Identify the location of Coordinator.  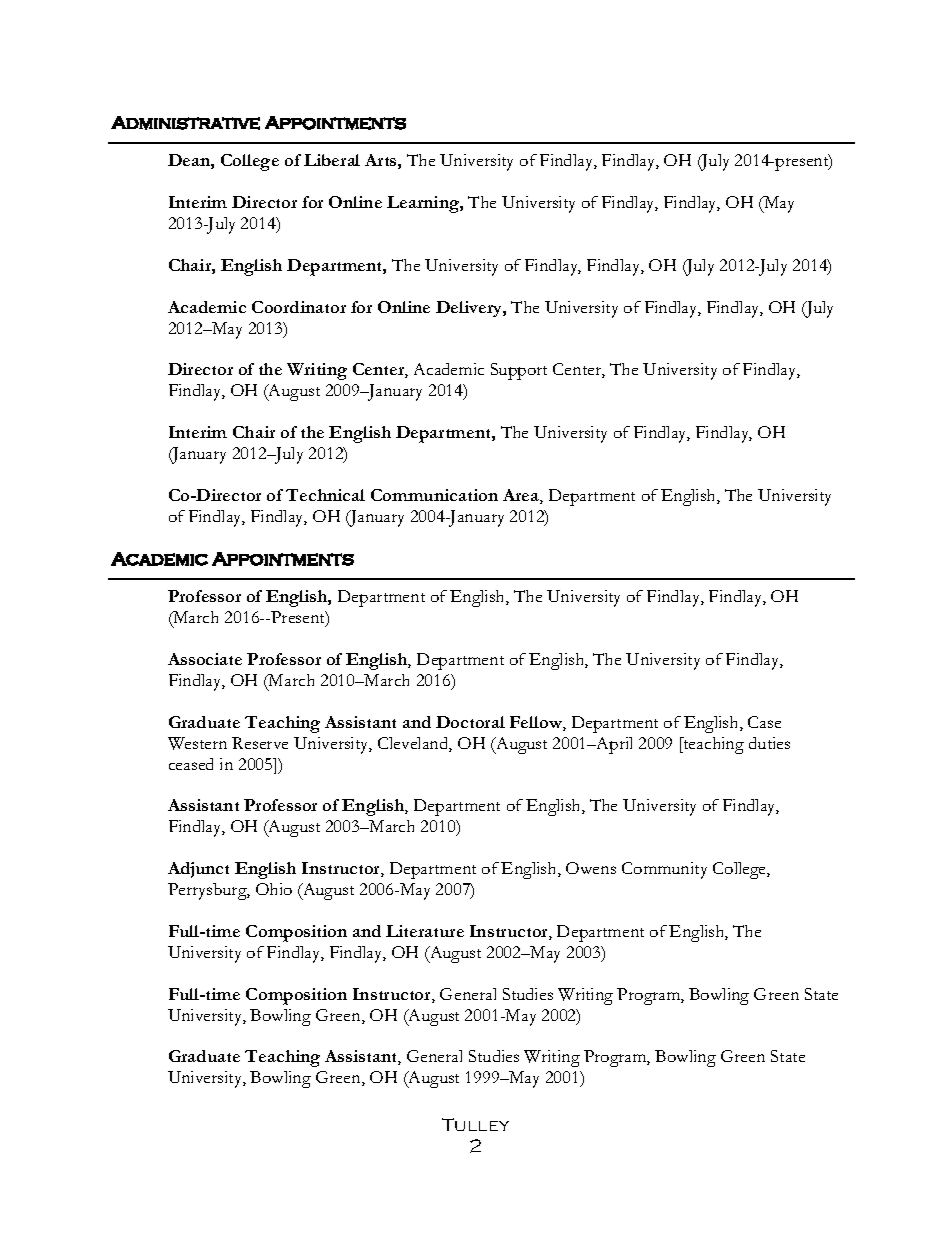
(299, 307).
